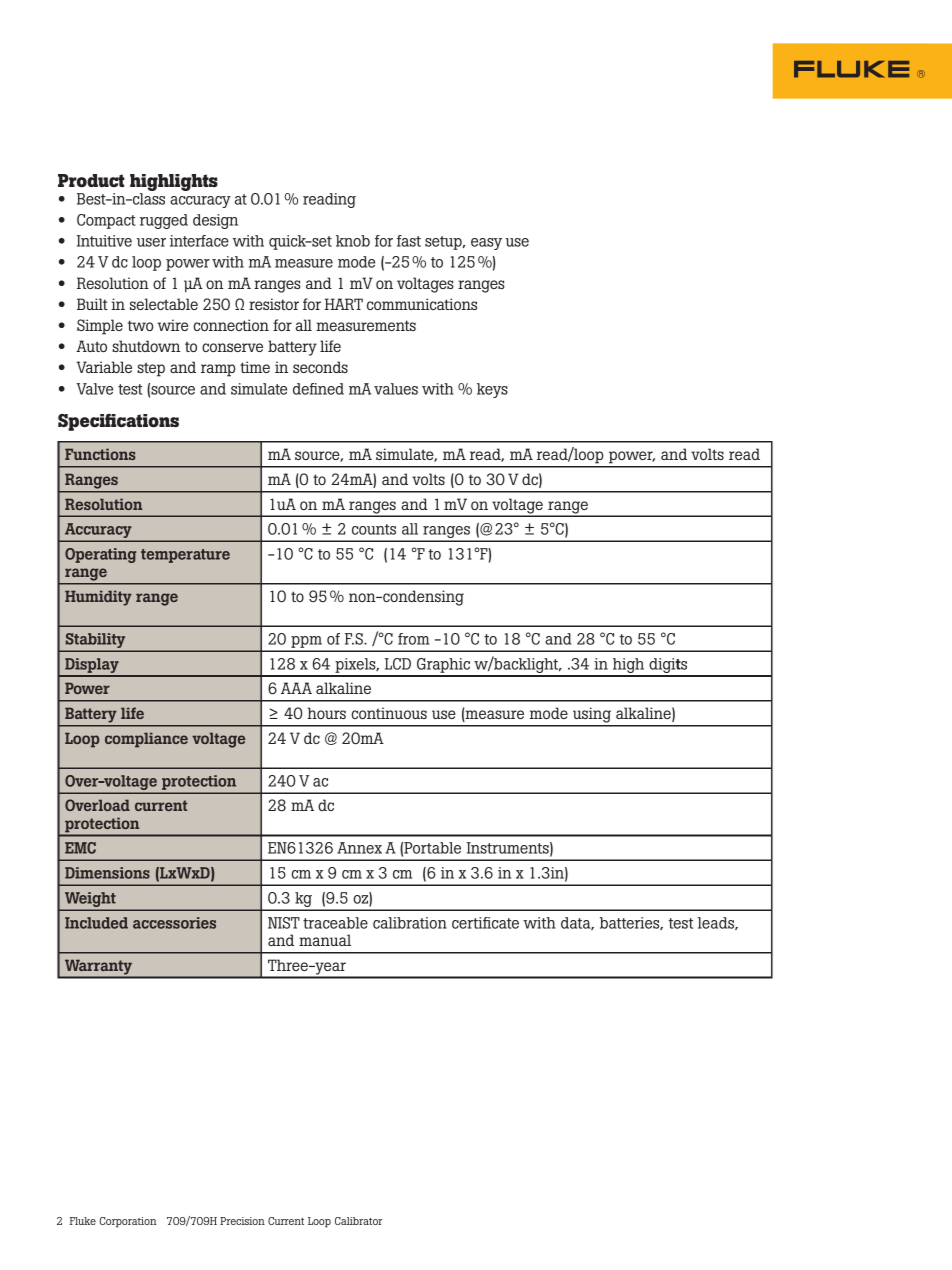  Describe the element at coordinates (668, 667) in the page. I see `digits` at that location.
